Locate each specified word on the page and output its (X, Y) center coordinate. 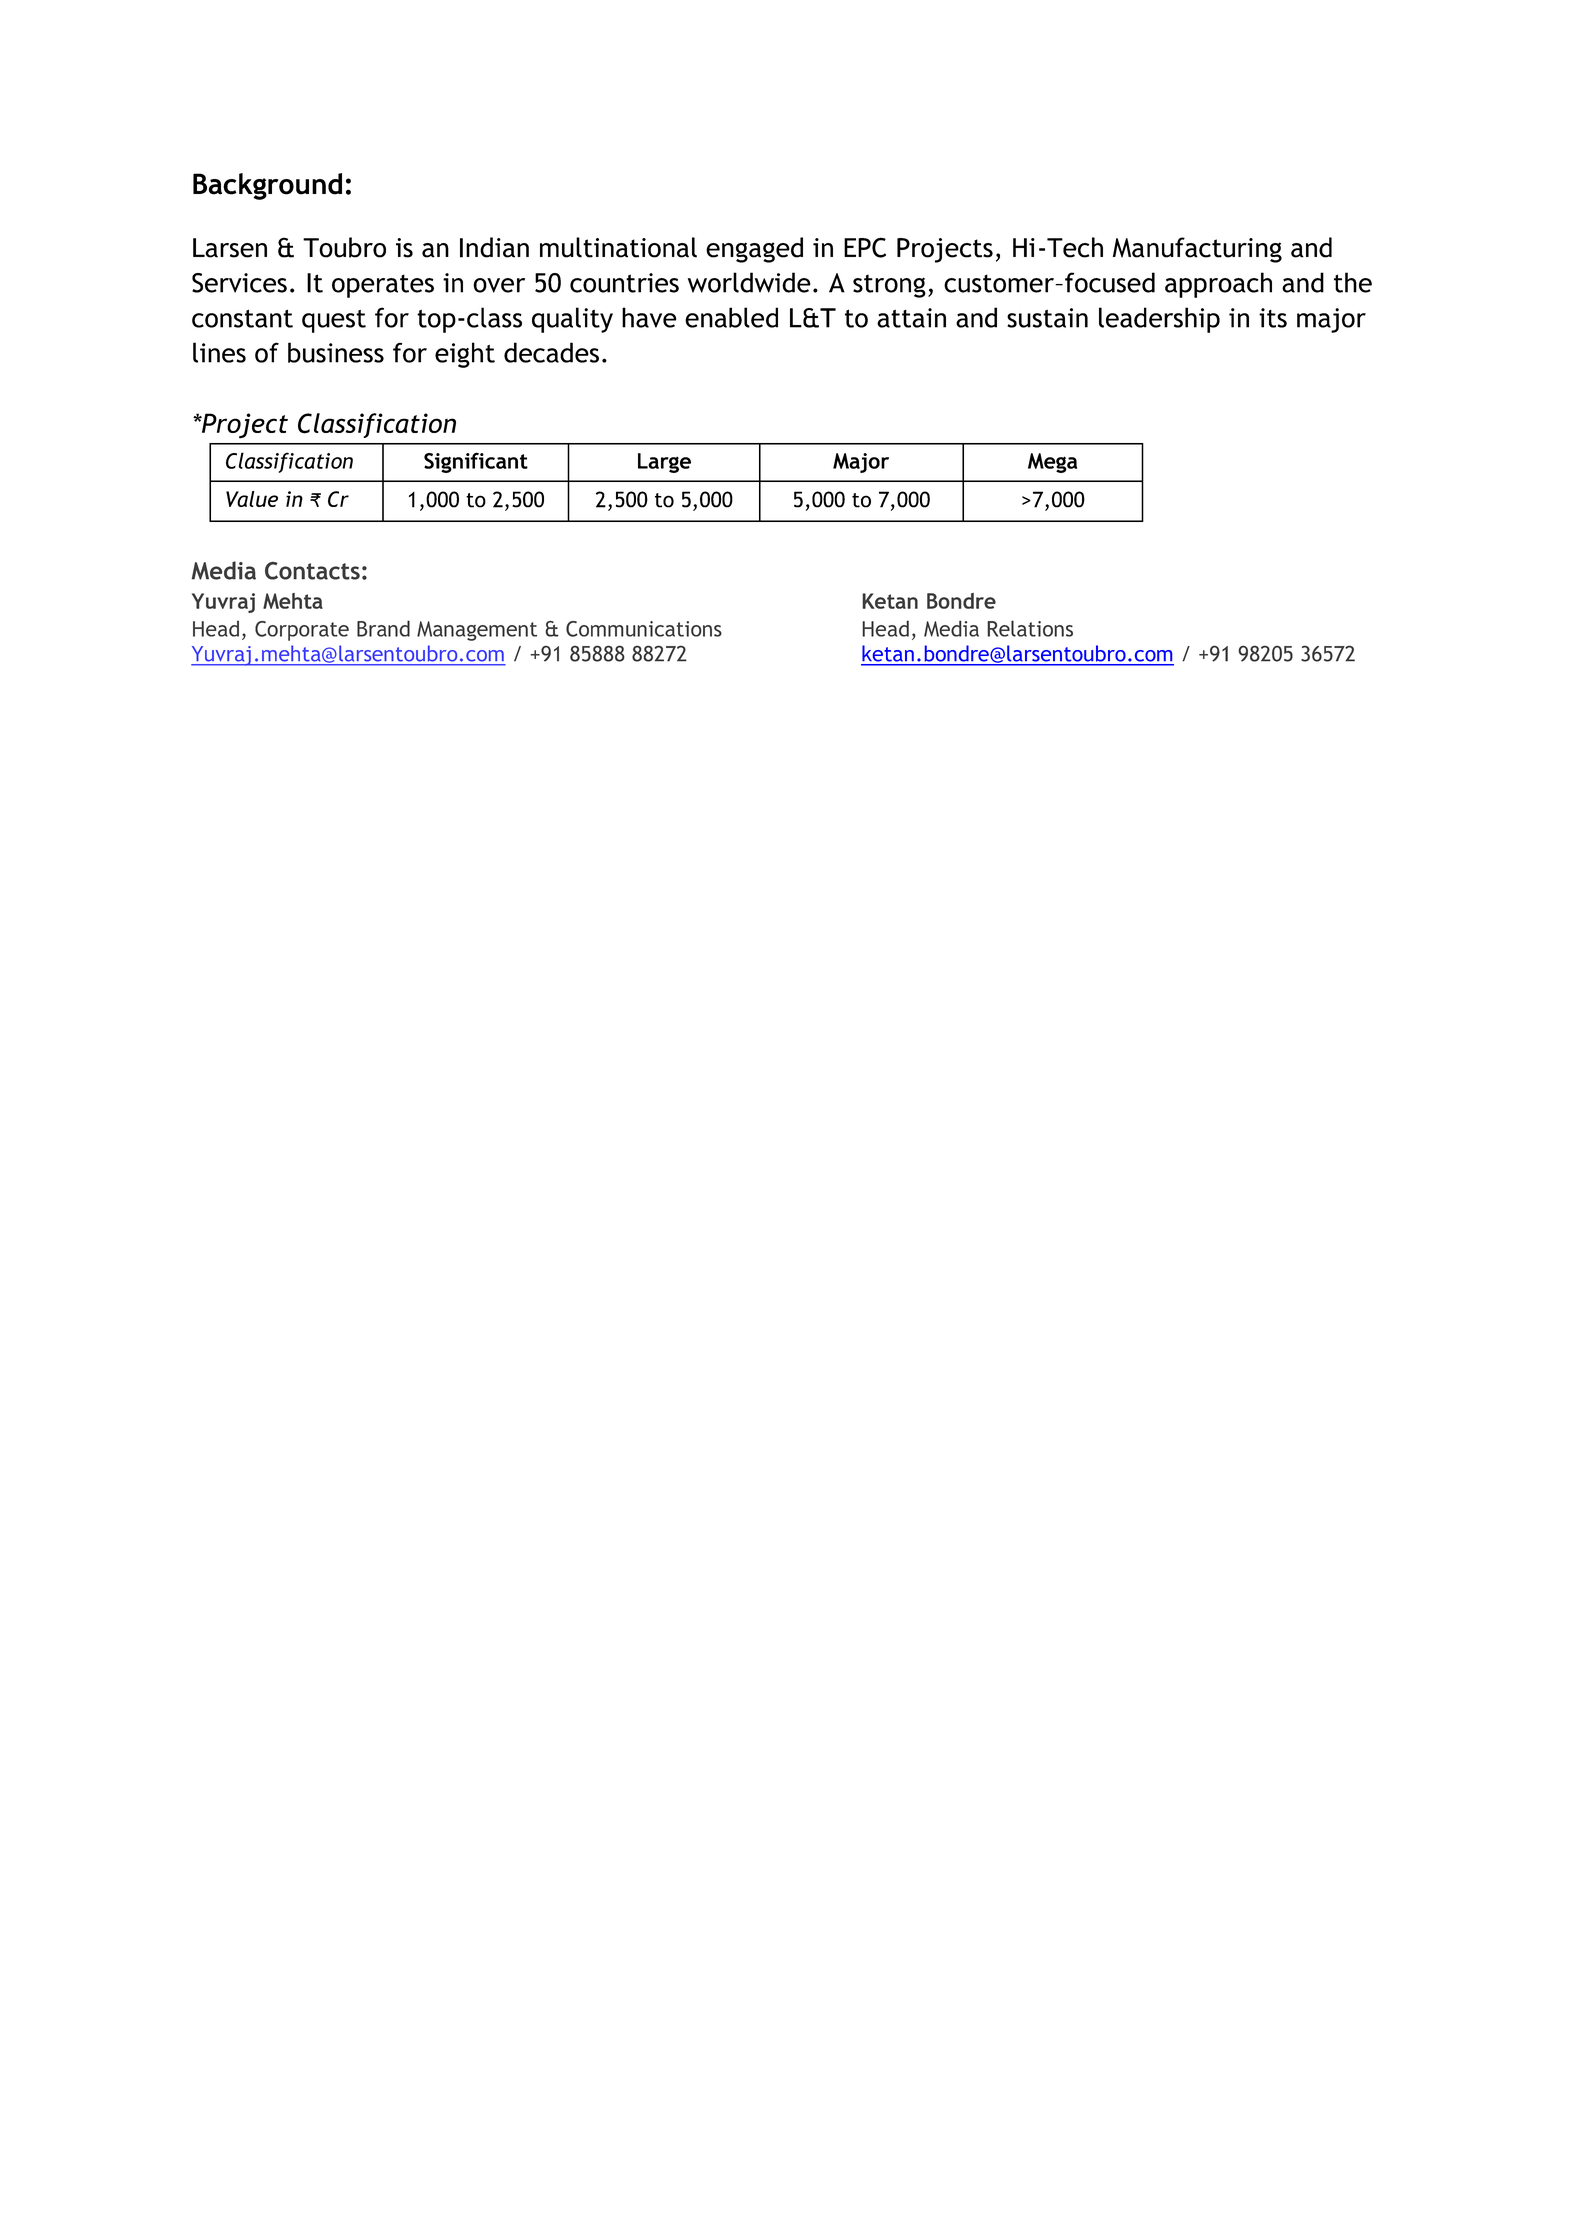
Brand (383, 628)
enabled (731, 317)
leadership (1159, 320)
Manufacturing (1197, 250)
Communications (644, 629)
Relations (1030, 628)
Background (267, 186)
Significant (476, 462)
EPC (865, 247)
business (336, 352)
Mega (1052, 463)
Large (664, 463)
